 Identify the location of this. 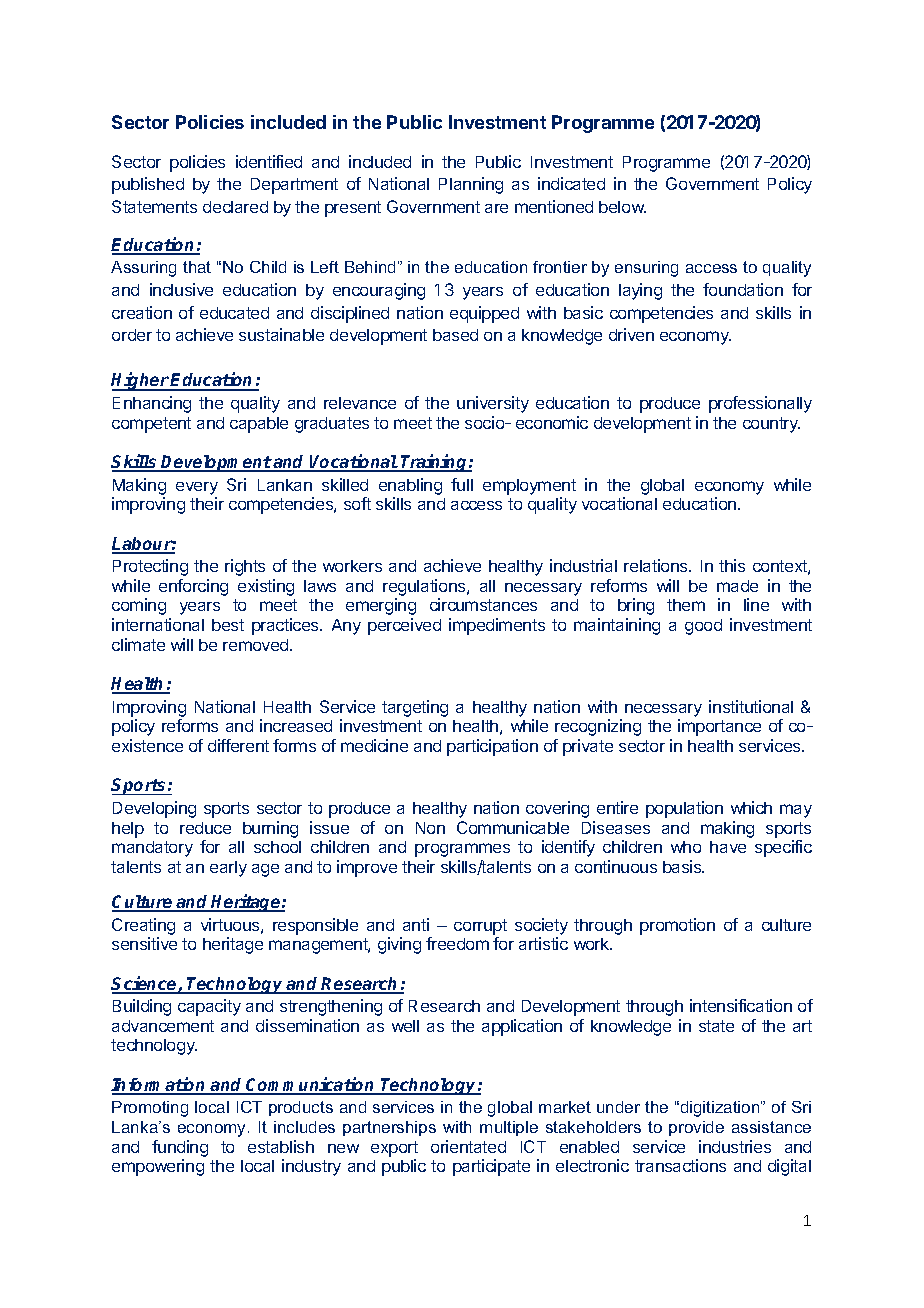
(732, 565).
